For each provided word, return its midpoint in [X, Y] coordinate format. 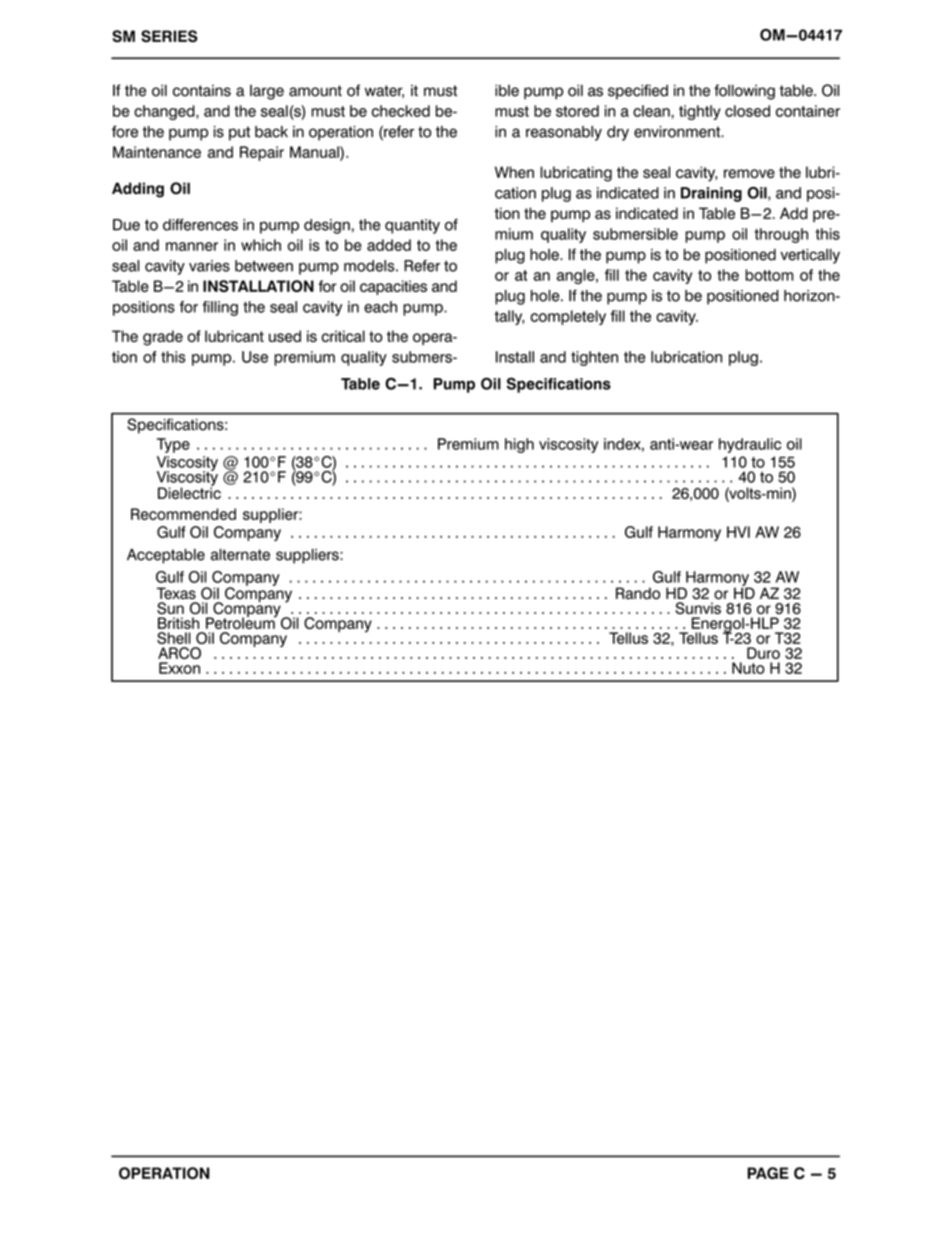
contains [202, 91]
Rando [638, 593]
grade [163, 338]
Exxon [179, 668]
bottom [769, 275]
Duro [763, 653]
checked [401, 111]
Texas [176, 593]
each [380, 307]
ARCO [179, 653]
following [744, 92]
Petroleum [241, 622]
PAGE [768, 1173]
